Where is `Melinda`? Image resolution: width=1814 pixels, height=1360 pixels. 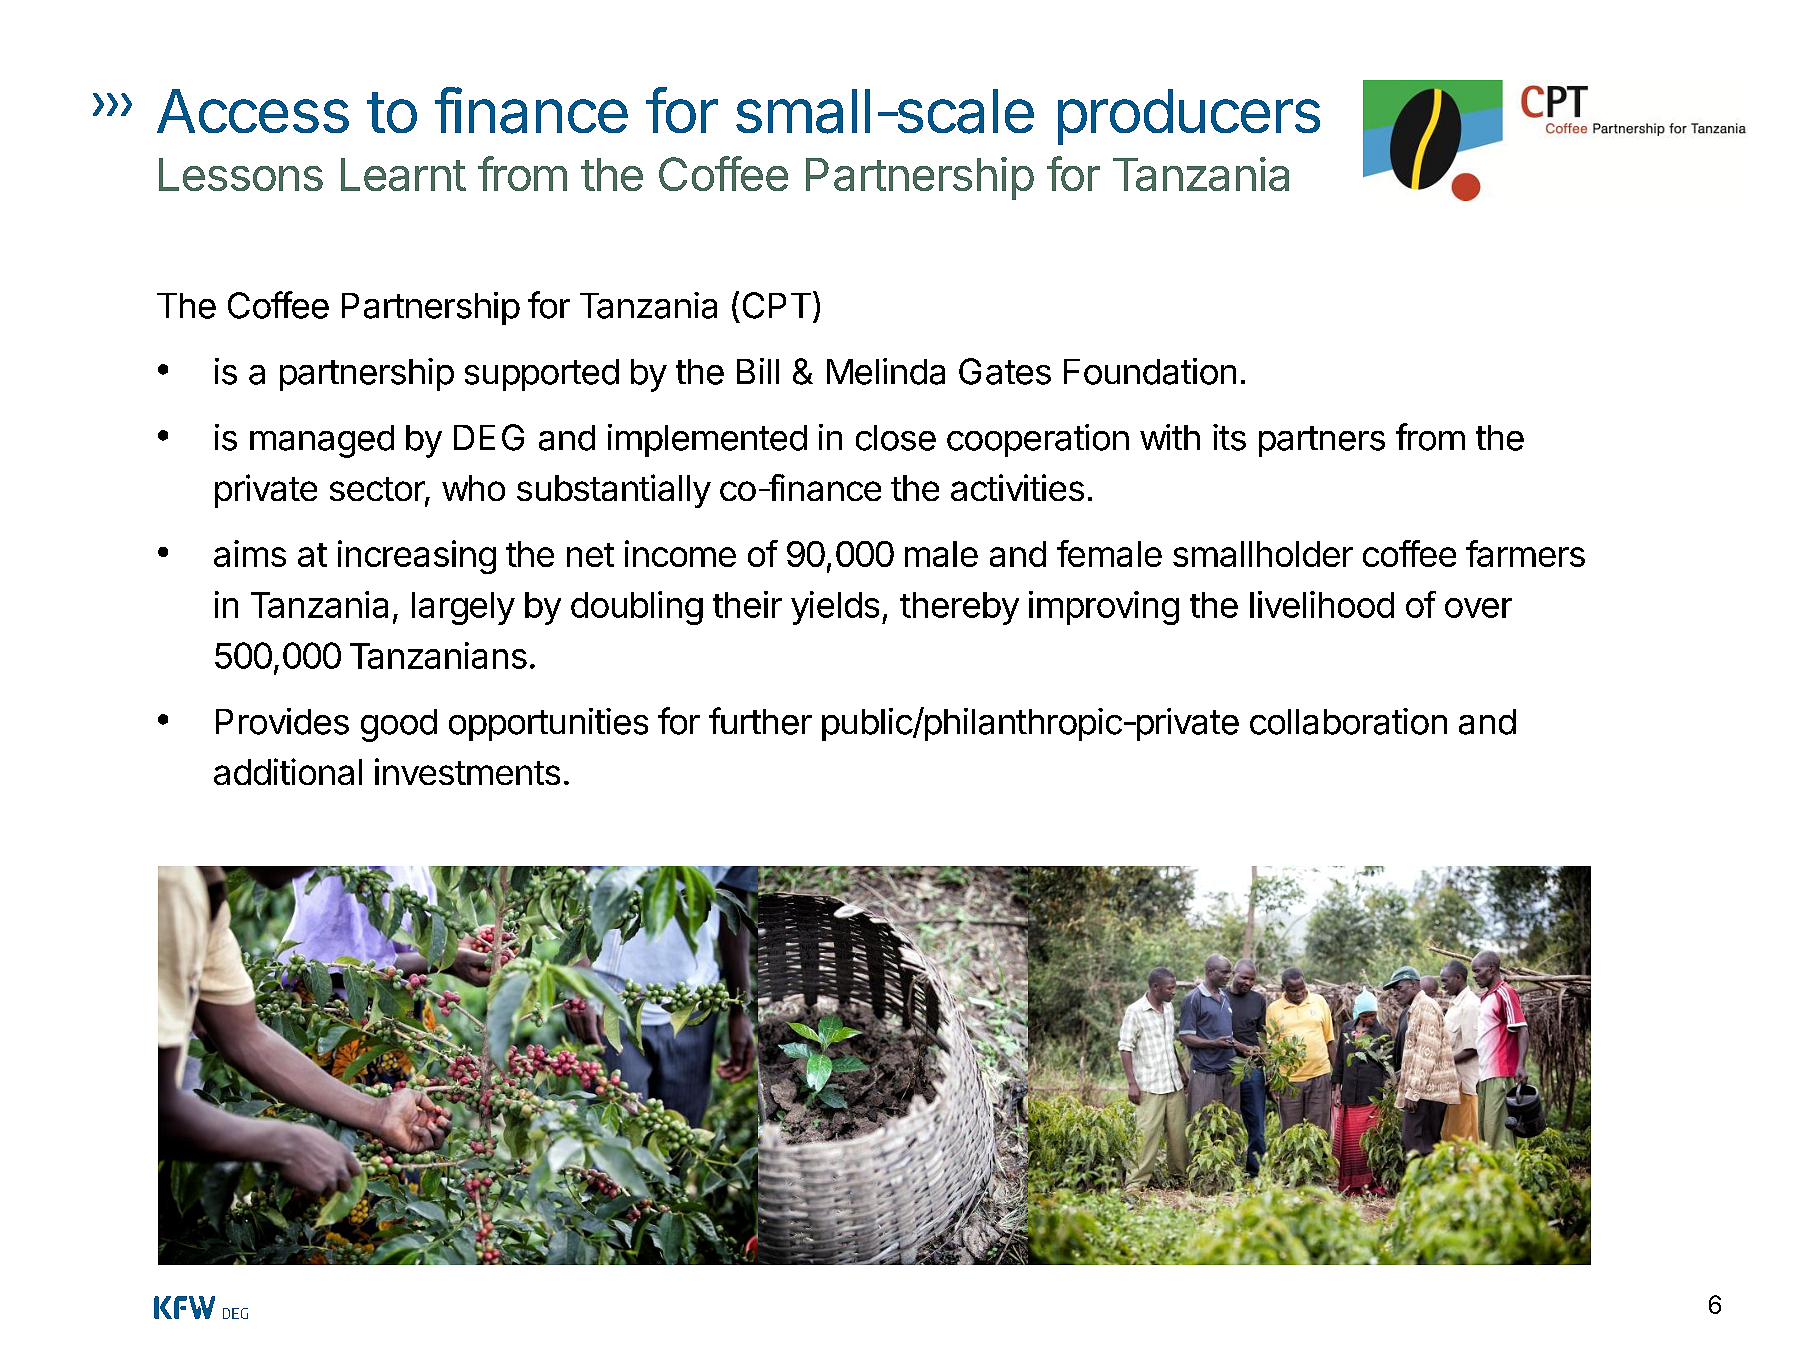
Melinda is located at coordinates (886, 371).
